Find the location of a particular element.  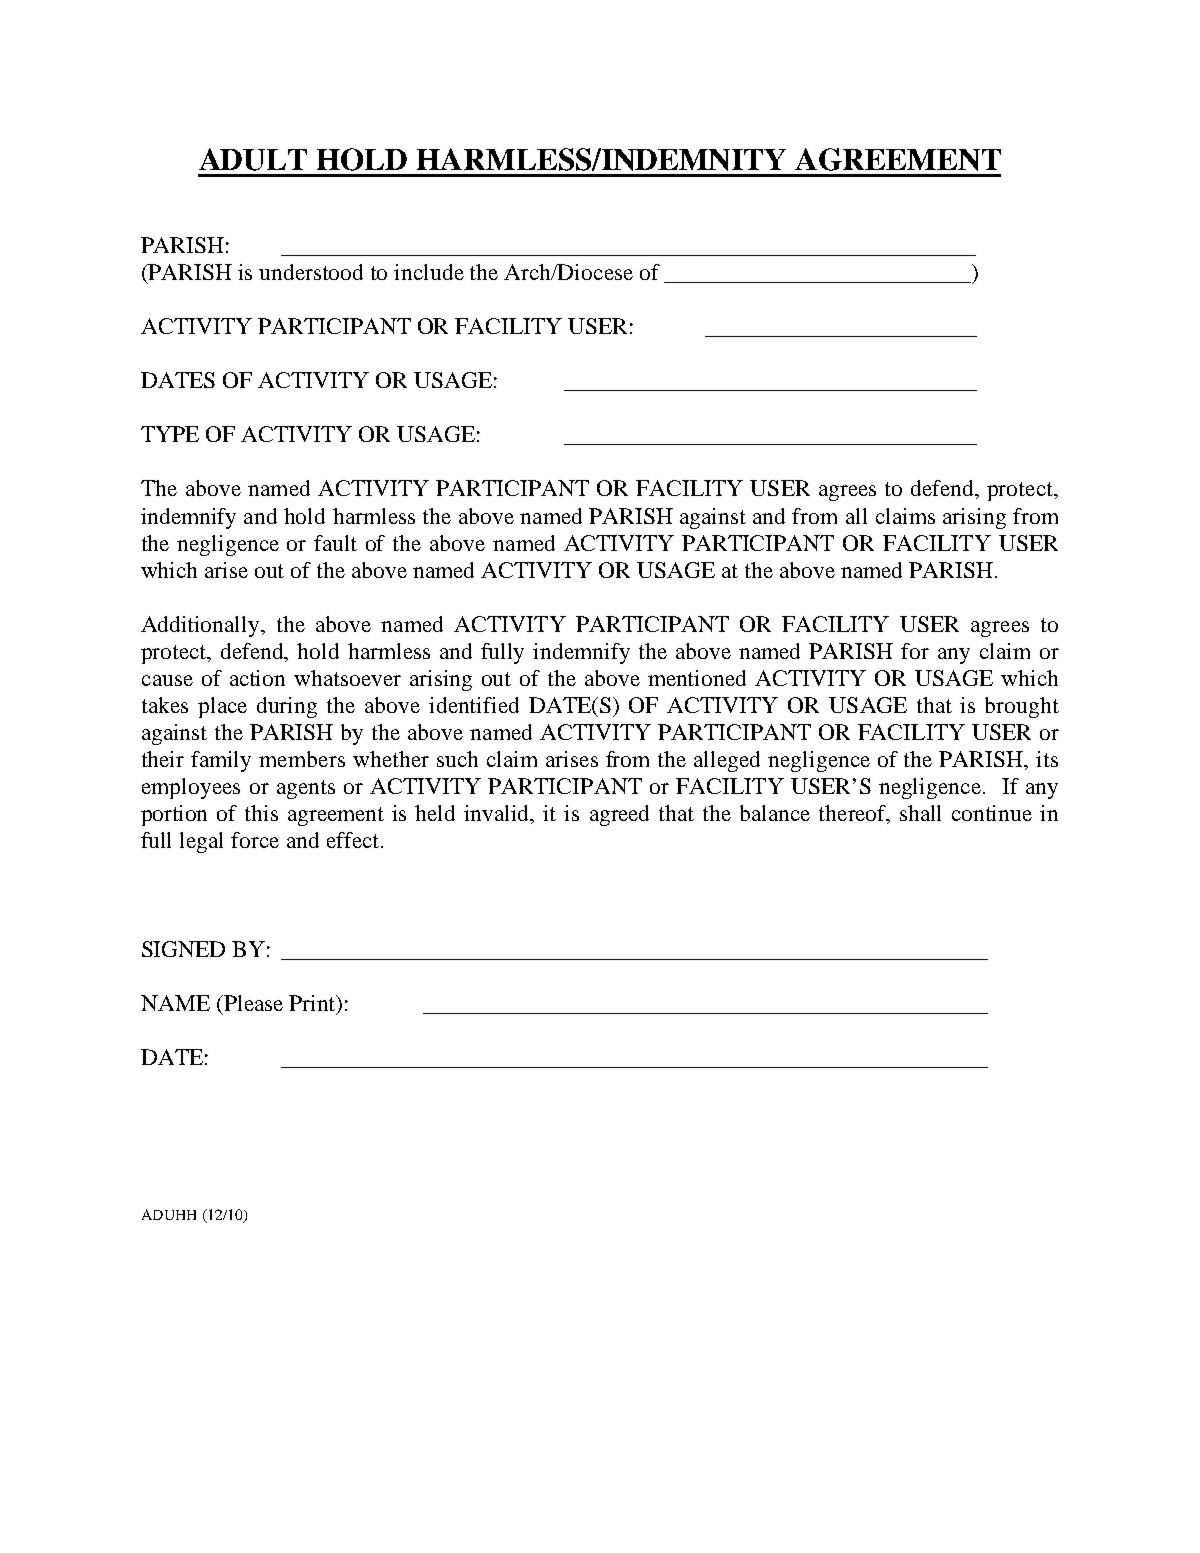

Please is located at coordinates (252, 1003).
